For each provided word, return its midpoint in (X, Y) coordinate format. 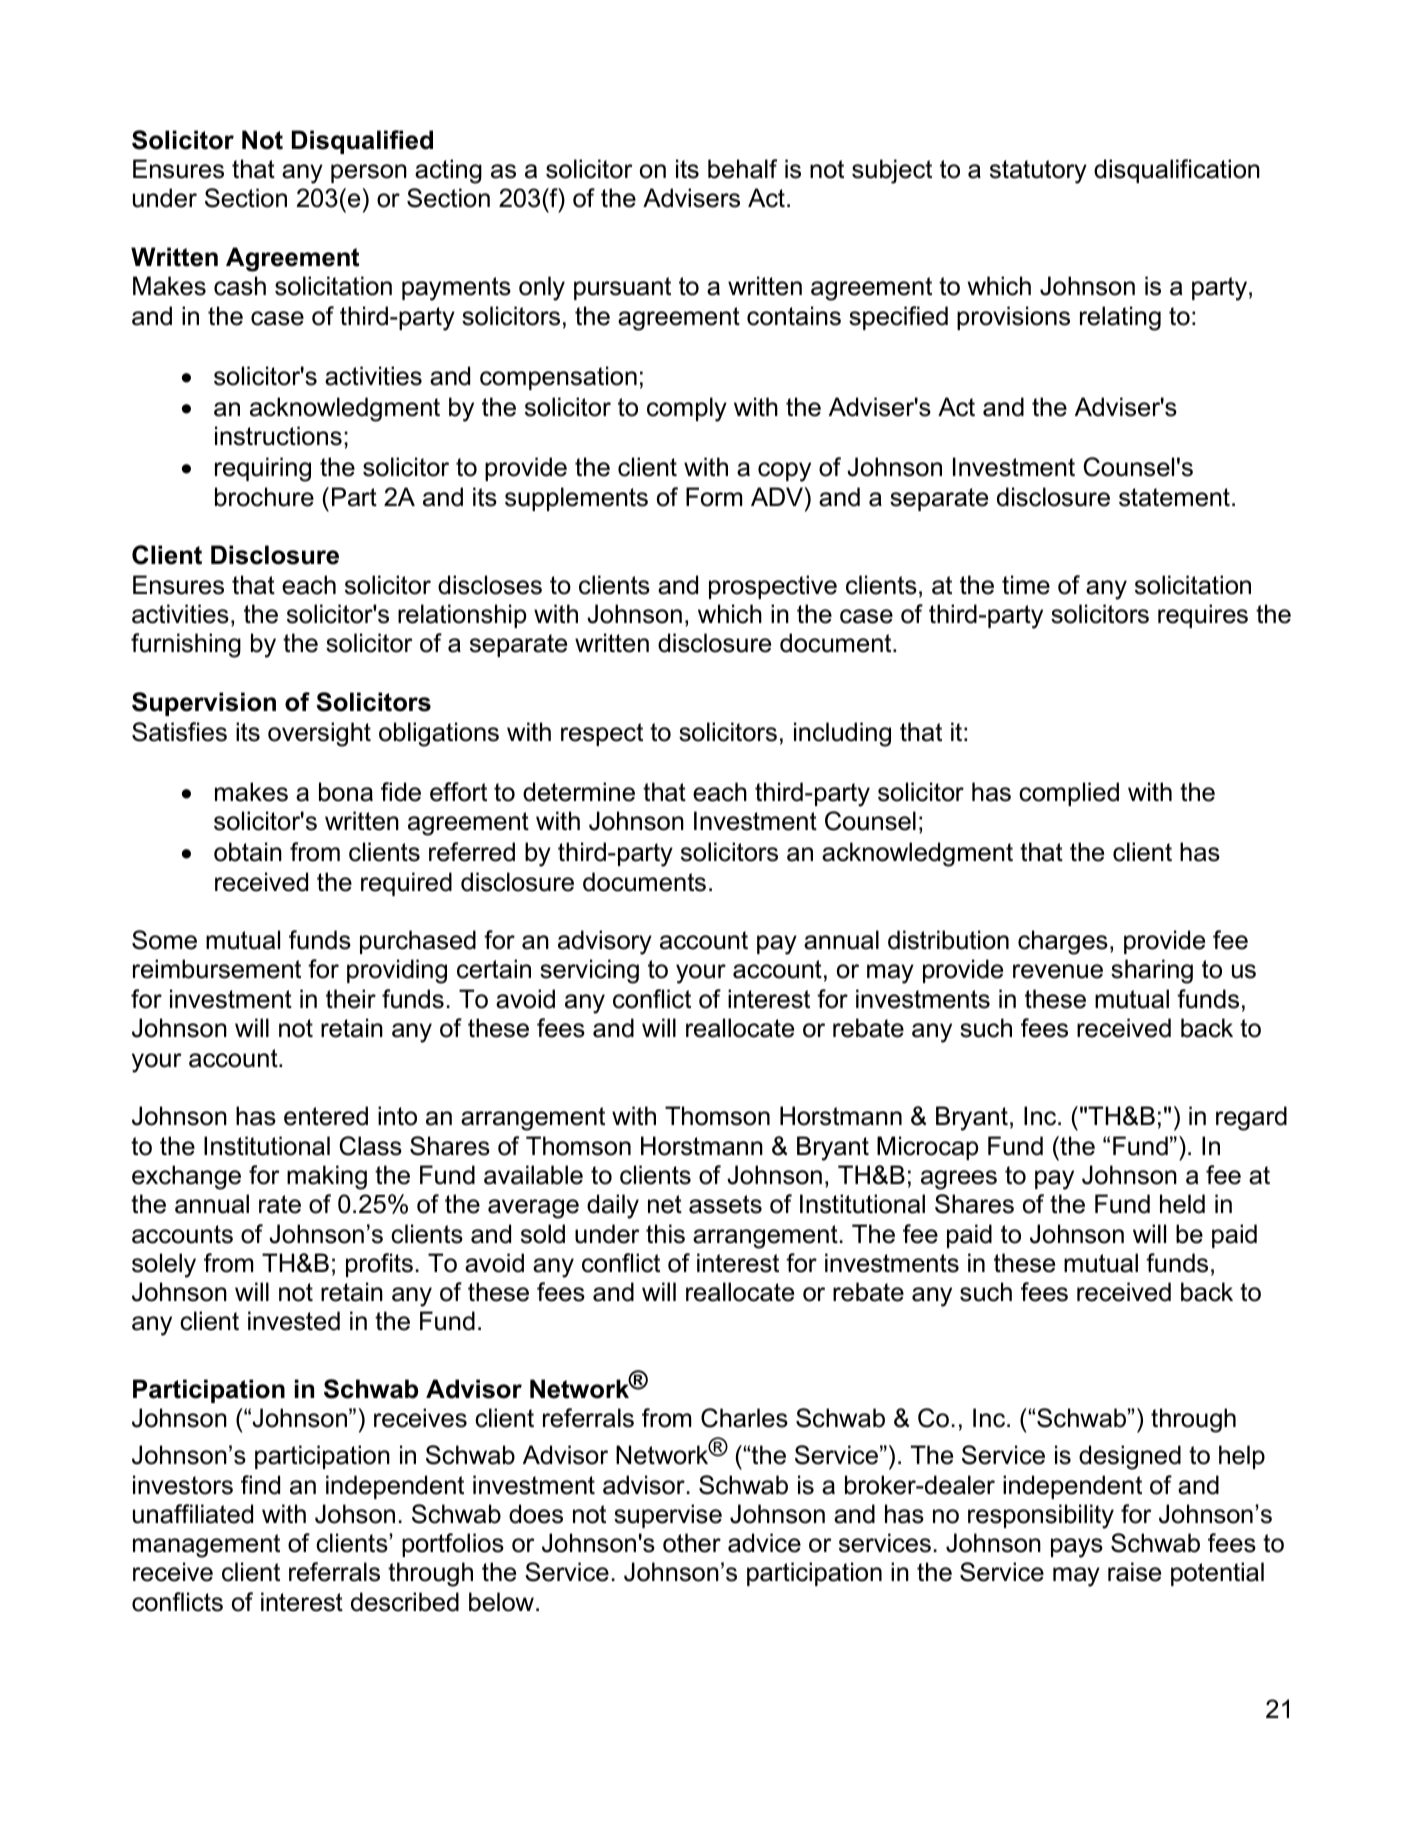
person (369, 173)
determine (579, 792)
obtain (248, 852)
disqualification (1177, 171)
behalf (742, 169)
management (206, 1546)
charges (1063, 942)
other (692, 1543)
